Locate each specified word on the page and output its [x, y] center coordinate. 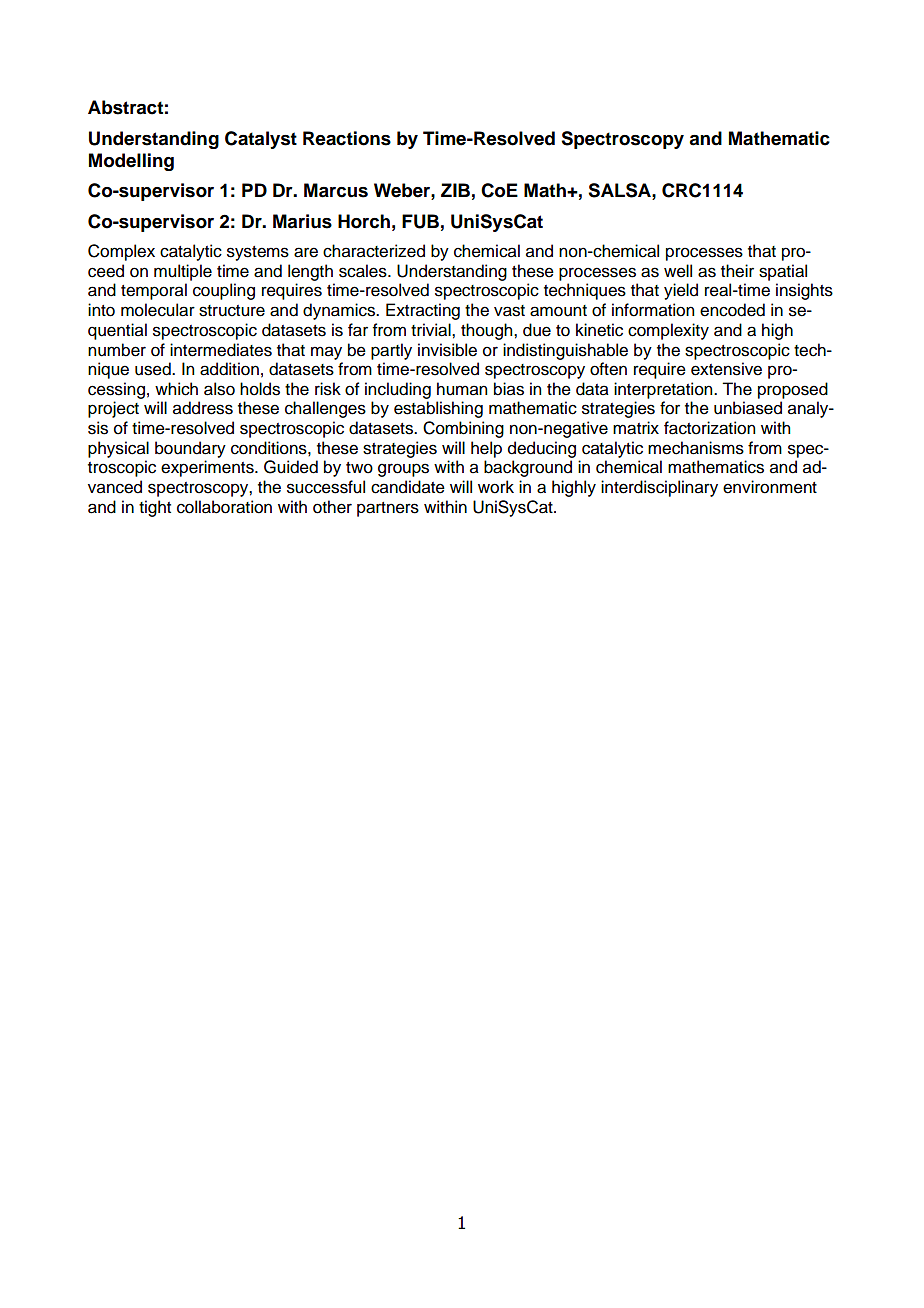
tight [155, 508]
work [496, 487]
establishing [438, 409]
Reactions [347, 138]
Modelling [131, 162]
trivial [432, 330]
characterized [374, 251]
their [737, 271]
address [203, 408]
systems [258, 253]
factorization [709, 428]
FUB [420, 221]
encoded [732, 310]
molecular [158, 310]
